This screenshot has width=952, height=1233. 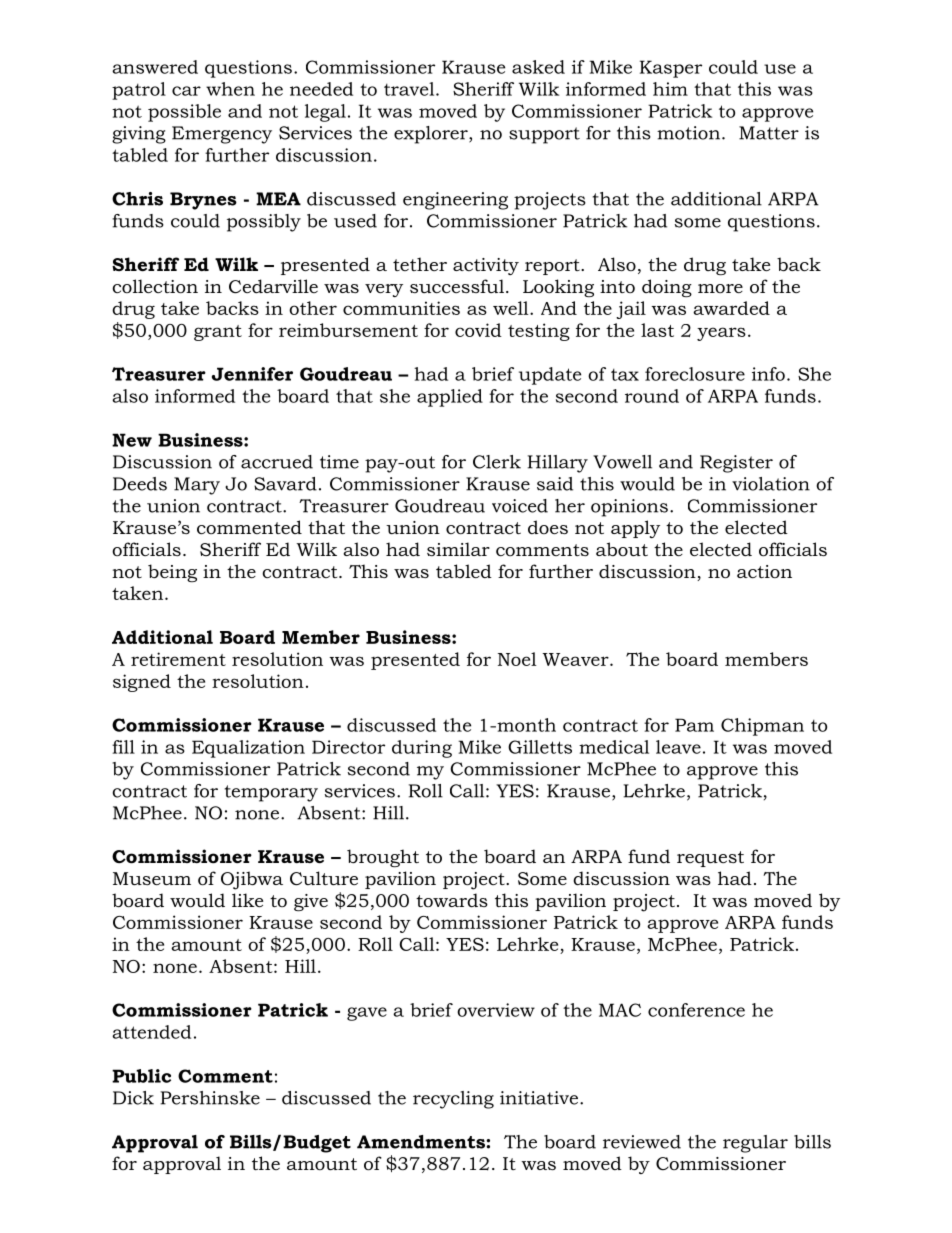 What do you see at coordinates (186, 91) in the screenshot?
I see `car` at bounding box center [186, 91].
